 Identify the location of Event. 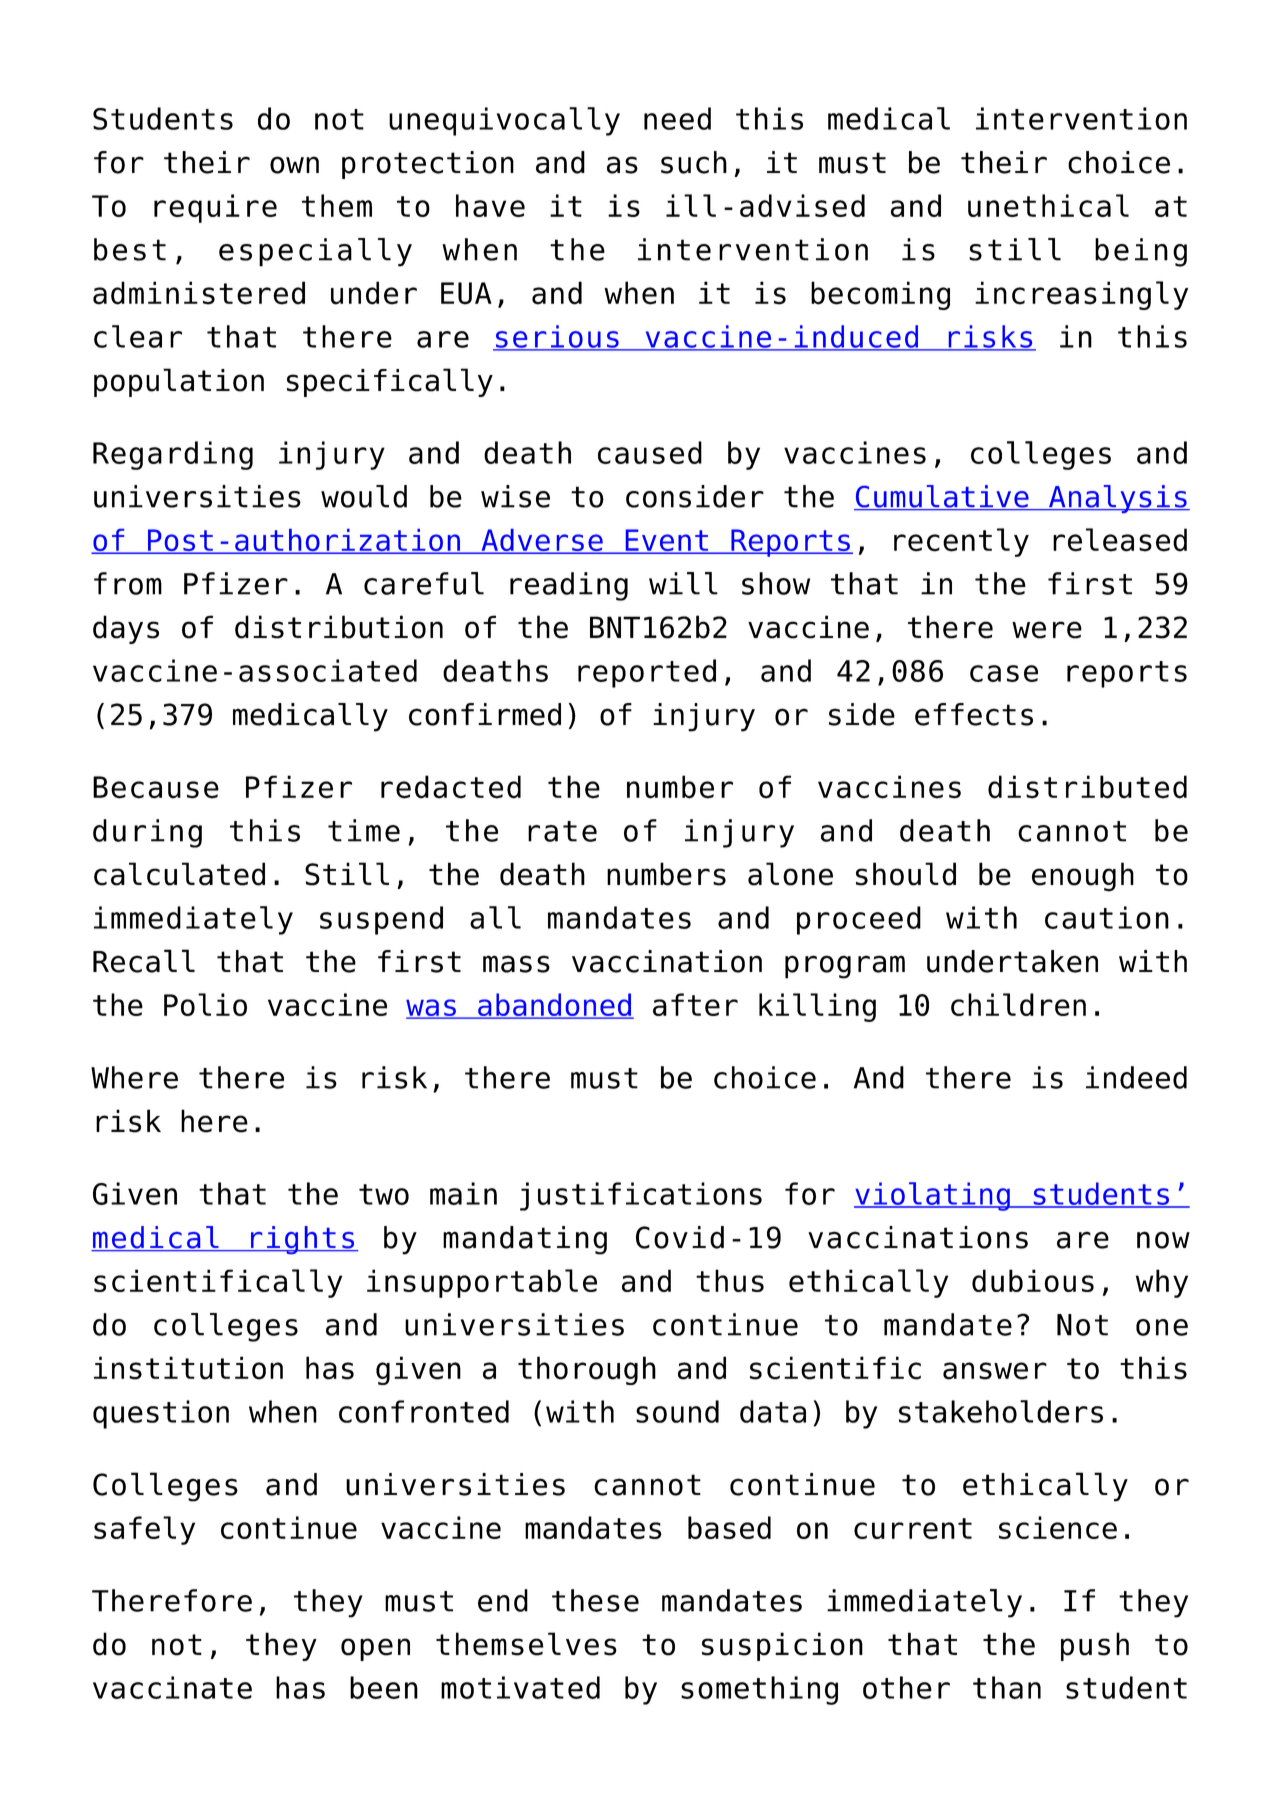
(667, 541).
